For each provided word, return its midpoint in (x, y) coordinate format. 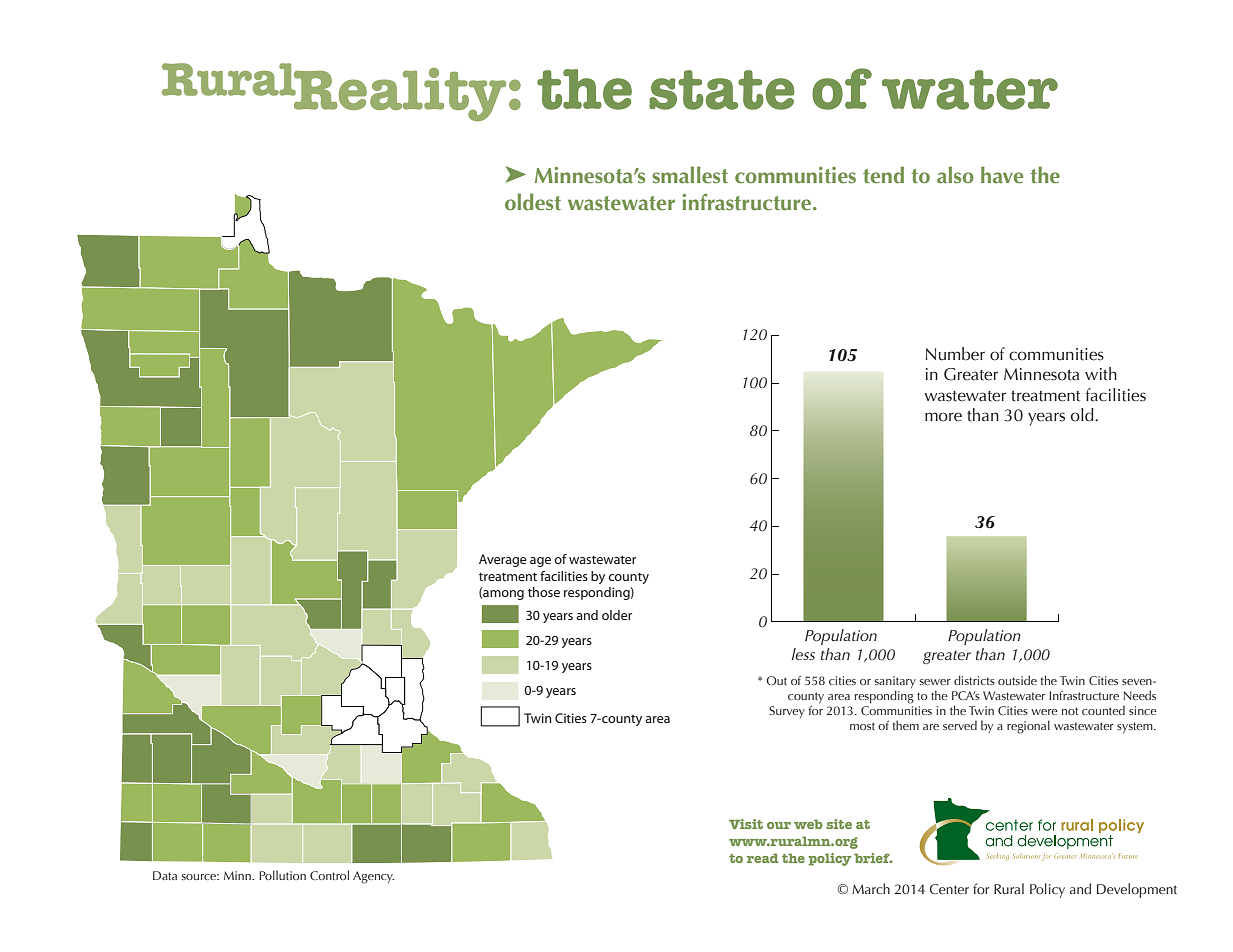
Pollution (282, 875)
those (544, 592)
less (803, 654)
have (1002, 175)
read (763, 858)
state (722, 90)
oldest (533, 202)
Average (503, 560)
